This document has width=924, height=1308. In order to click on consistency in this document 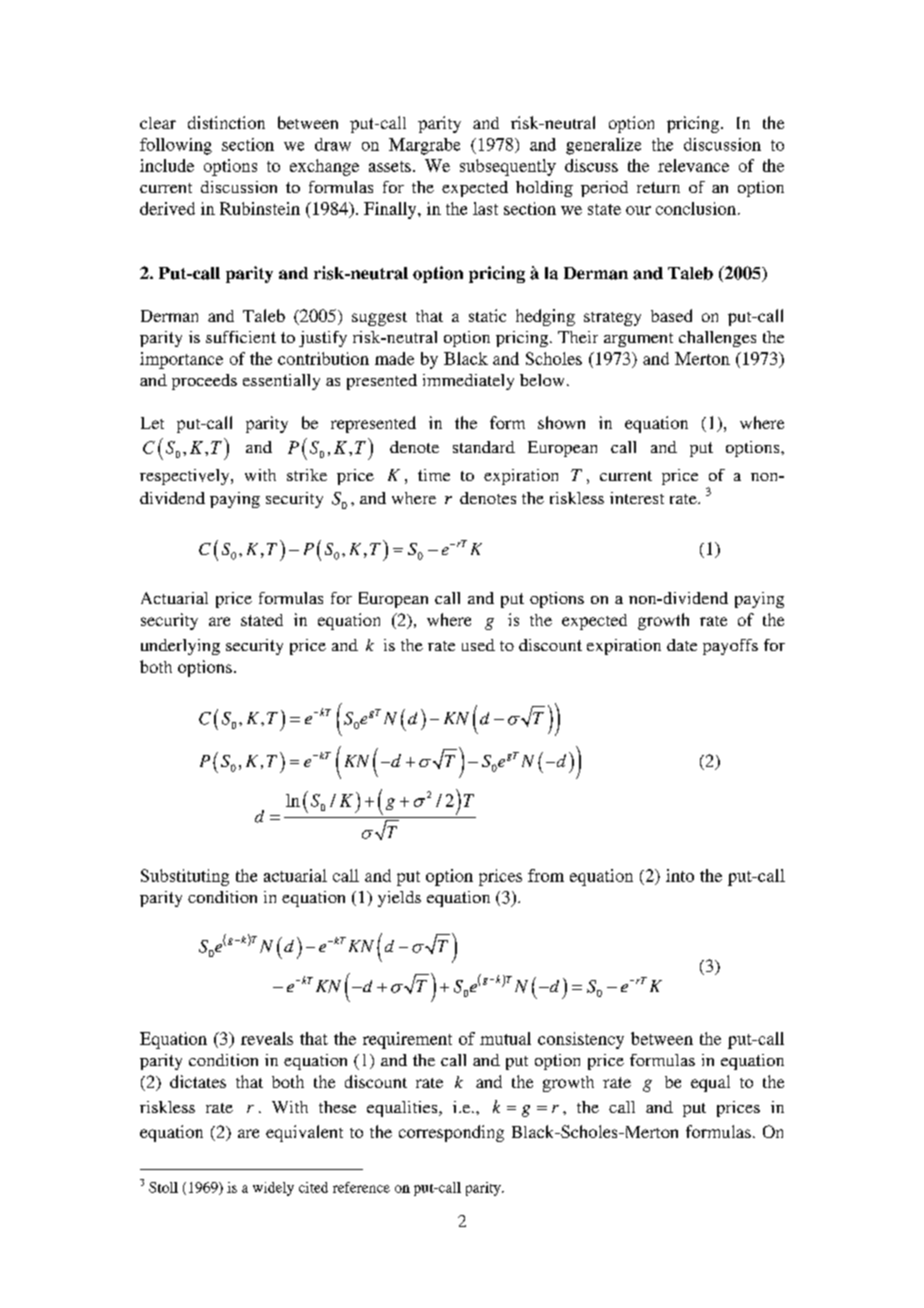, I will do `click(581, 1040)`.
